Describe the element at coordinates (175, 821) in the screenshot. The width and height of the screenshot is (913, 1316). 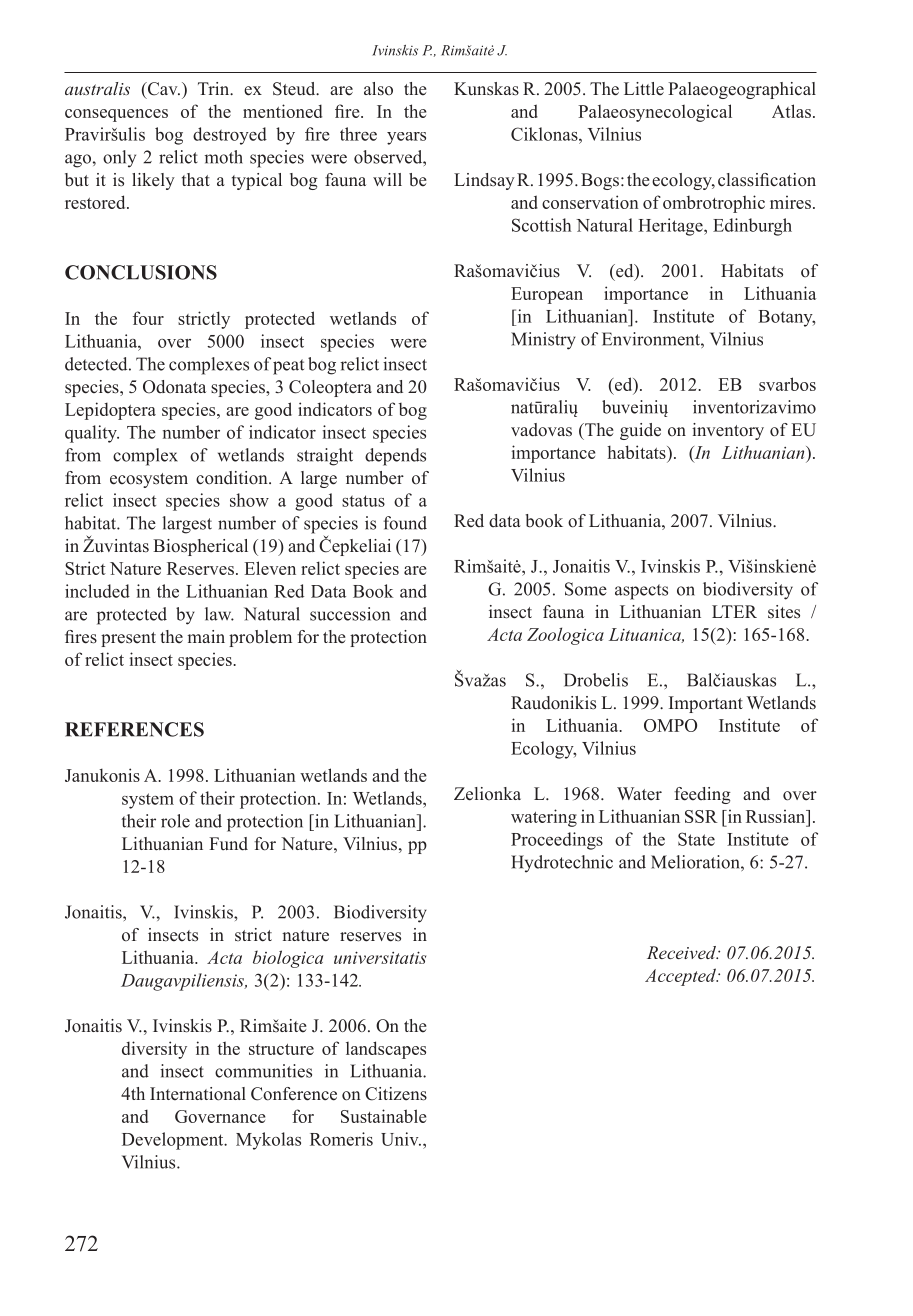
I see `role` at that location.
